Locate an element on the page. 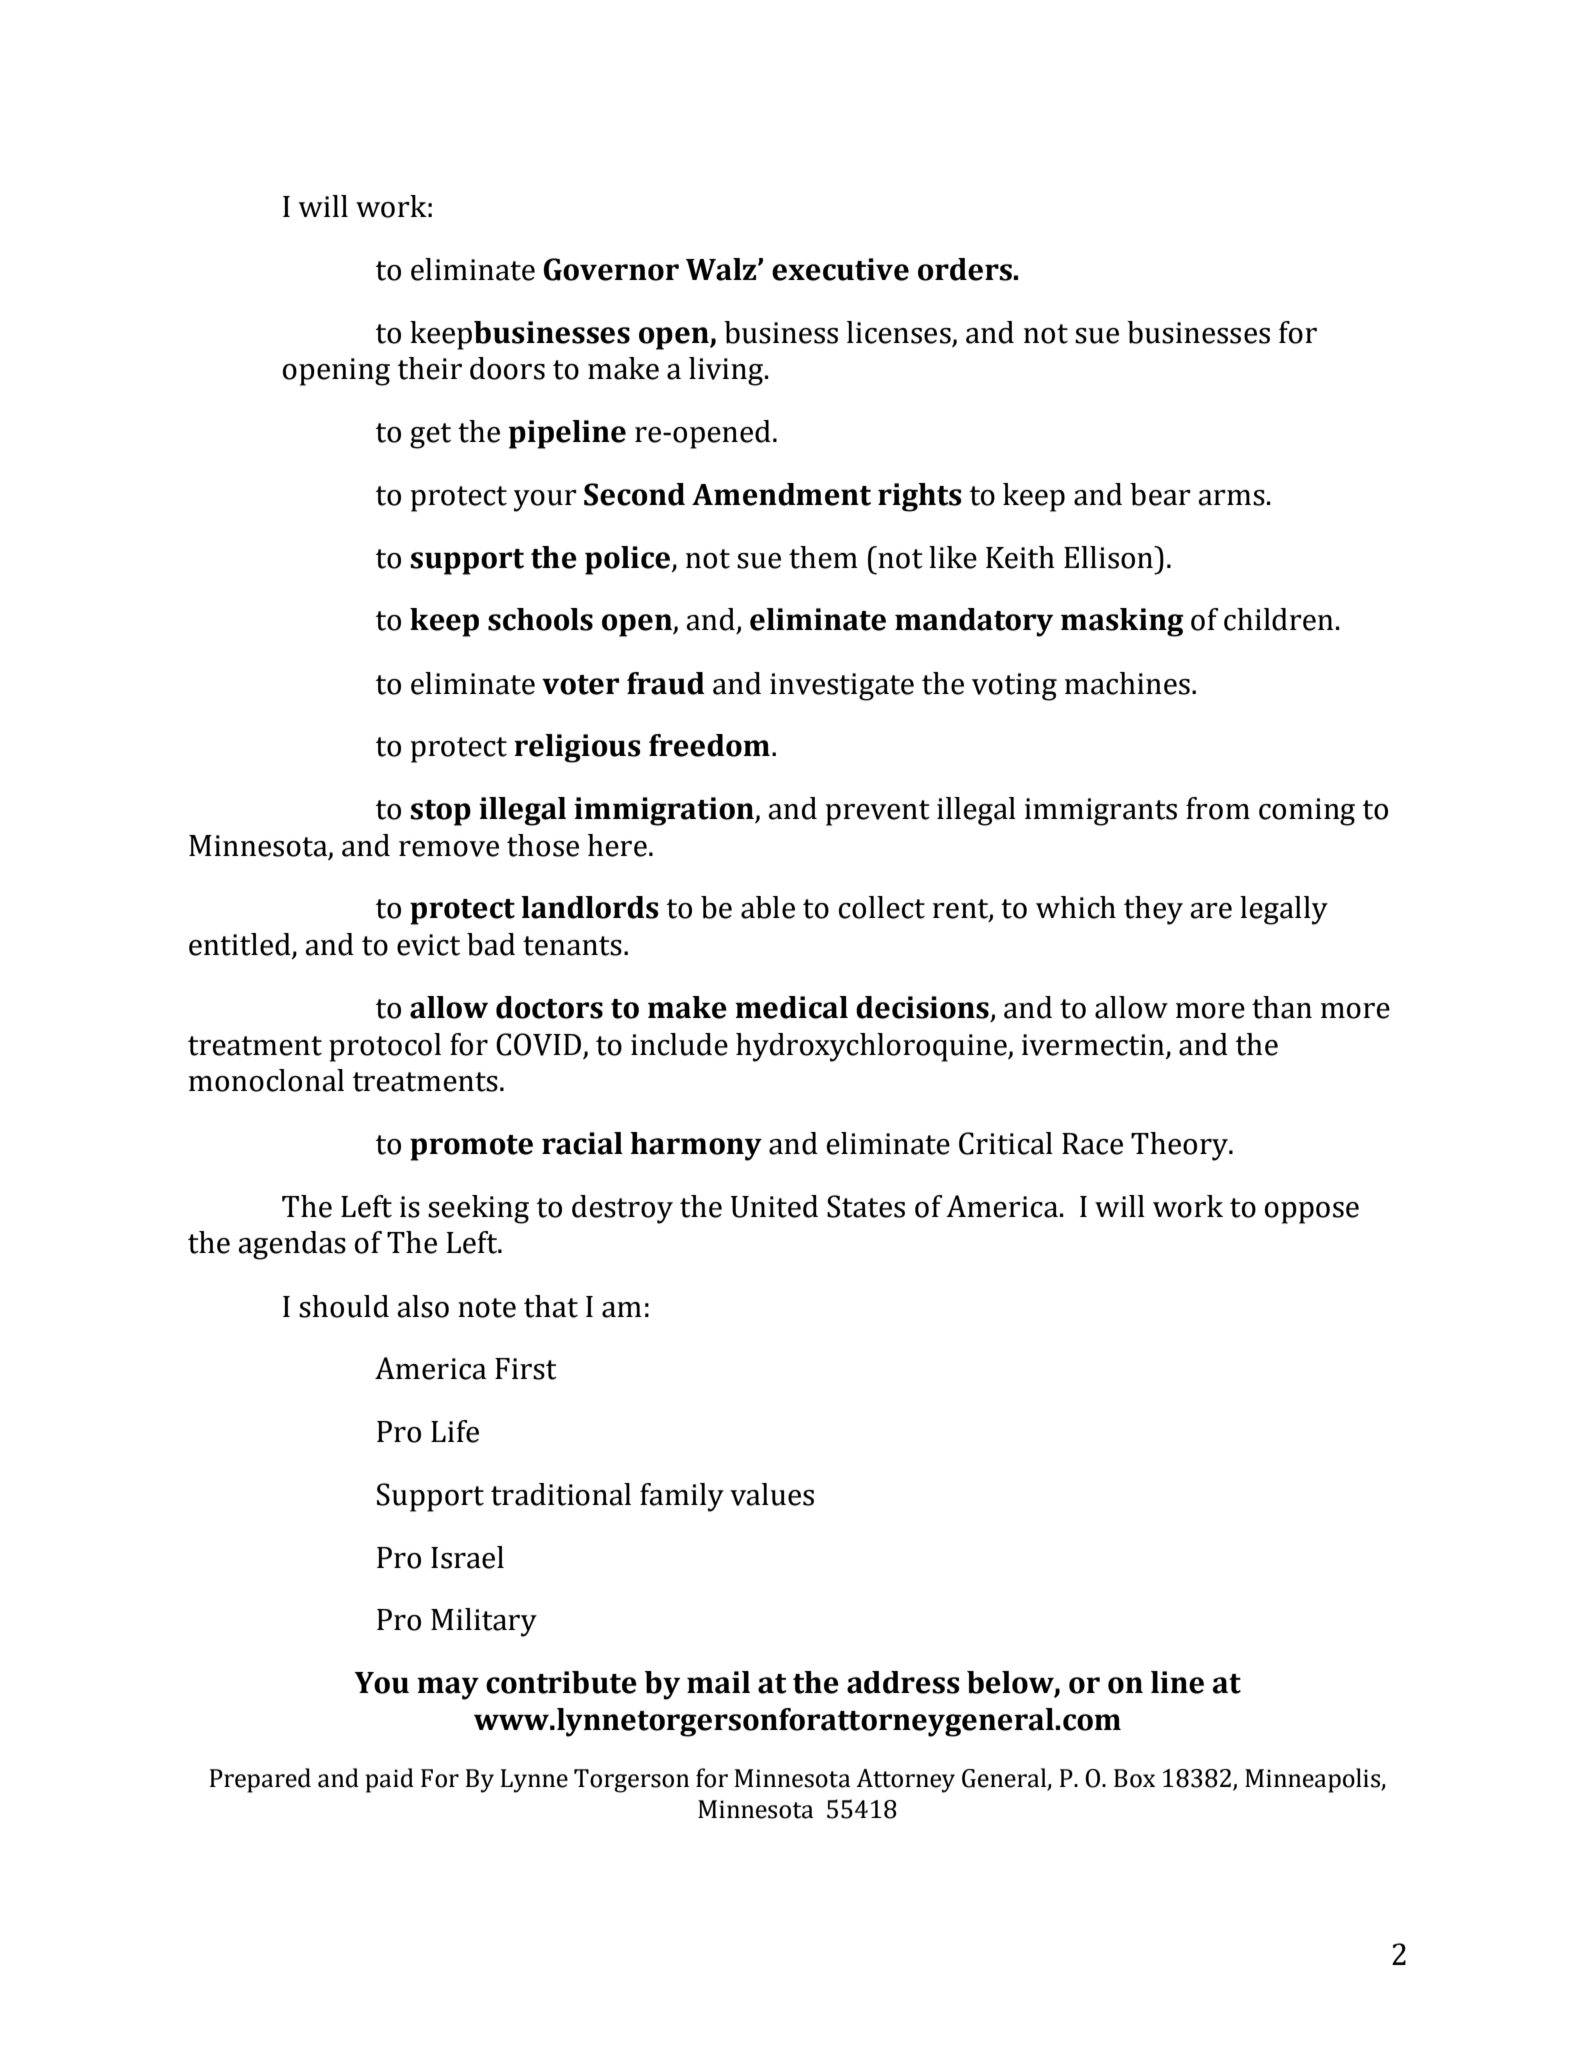  investigate is located at coordinates (842, 687).
